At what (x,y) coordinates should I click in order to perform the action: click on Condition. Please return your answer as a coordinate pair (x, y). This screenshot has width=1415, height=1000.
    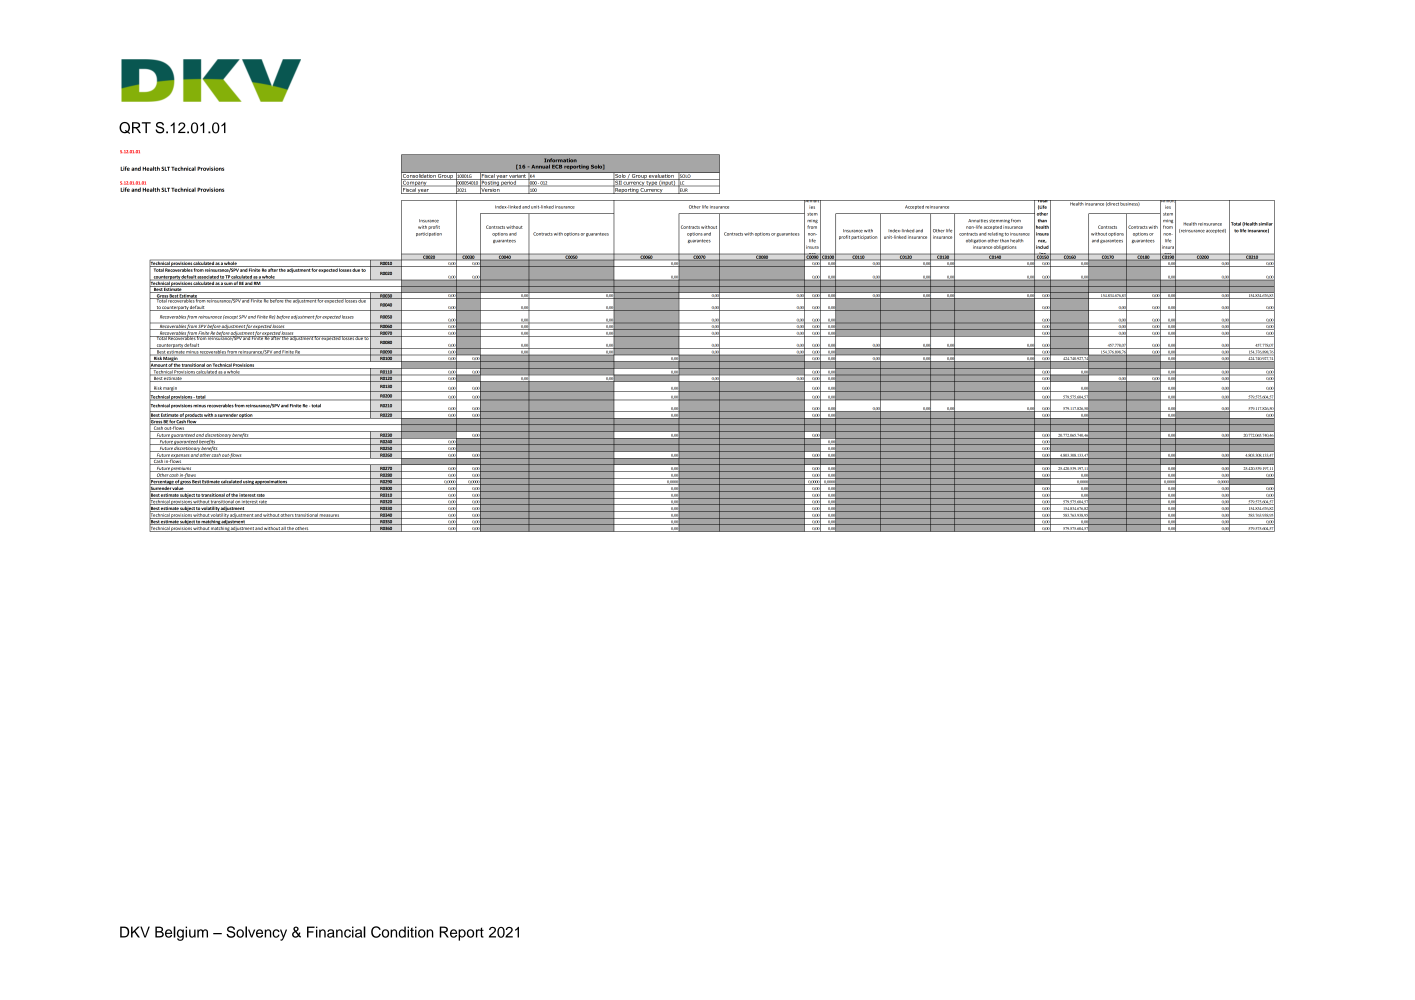
    Looking at the image, I should click on (402, 932).
